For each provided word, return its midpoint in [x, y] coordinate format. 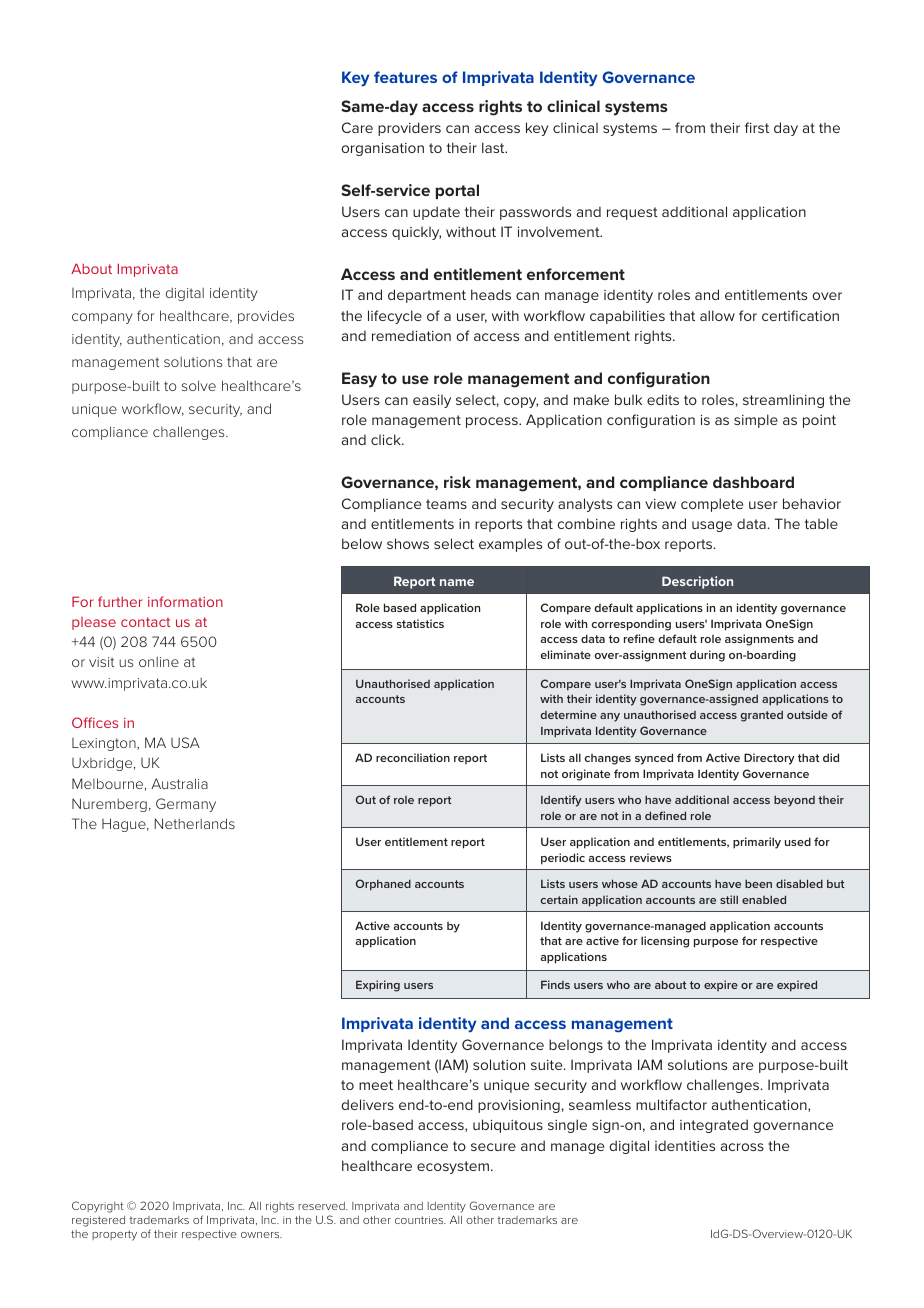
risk [457, 482]
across [742, 1147]
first [757, 127]
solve [199, 385]
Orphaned [383, 885]
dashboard [753, 482]
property [114, 1235]
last [494, 147]
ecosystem [453, 1167]
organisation [383, 149]
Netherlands [195, 823]
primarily [757, 843]
